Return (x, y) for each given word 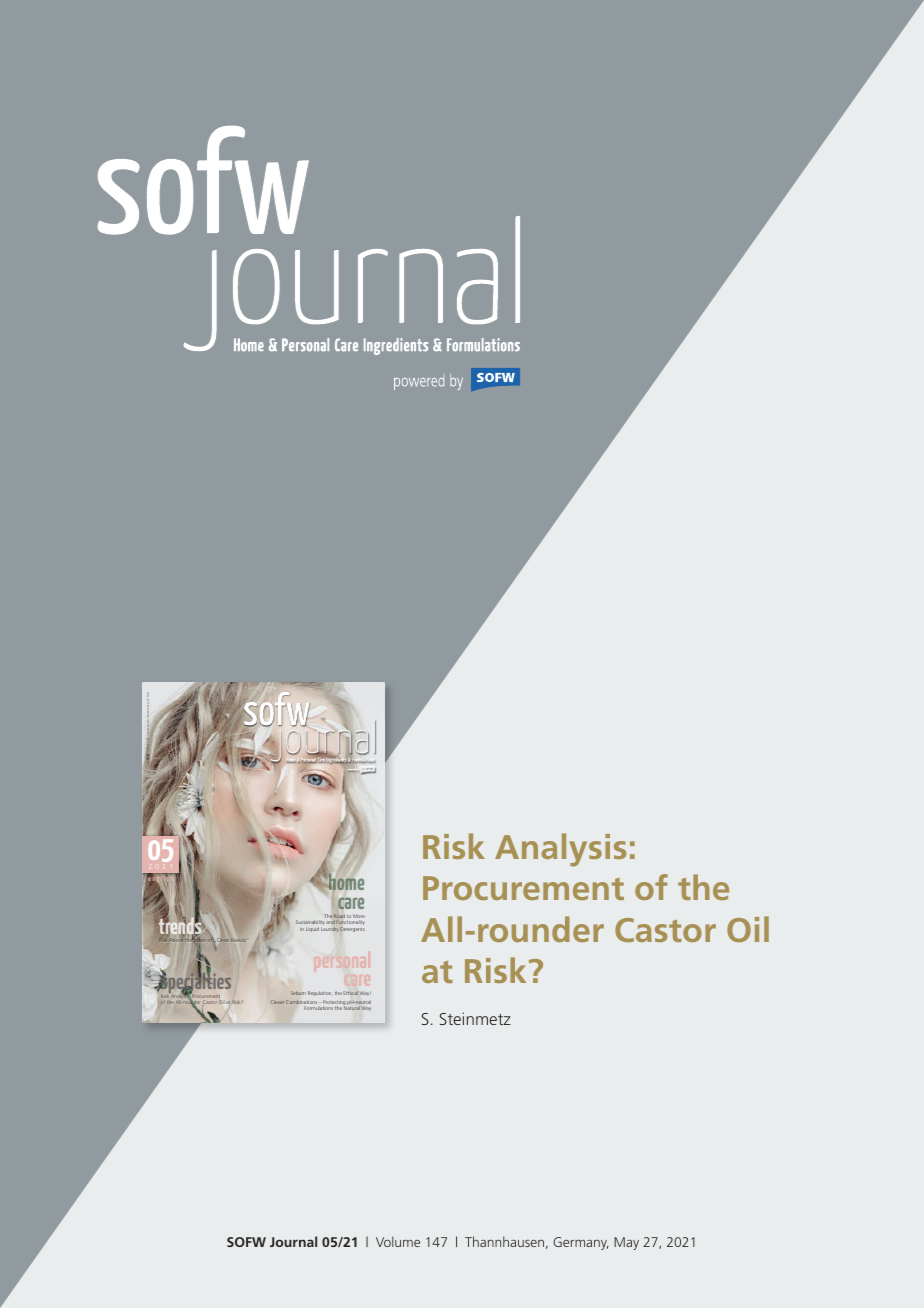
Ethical (351, 993)
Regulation (319, 993)
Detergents (352, 929)
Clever (277, 1002)
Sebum (297, 993)
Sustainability (310, 924)
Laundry (330, 929)
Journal (293, 1241)
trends (180, 926)
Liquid (312, 929)
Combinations (301, 1002)
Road (339, 916)
